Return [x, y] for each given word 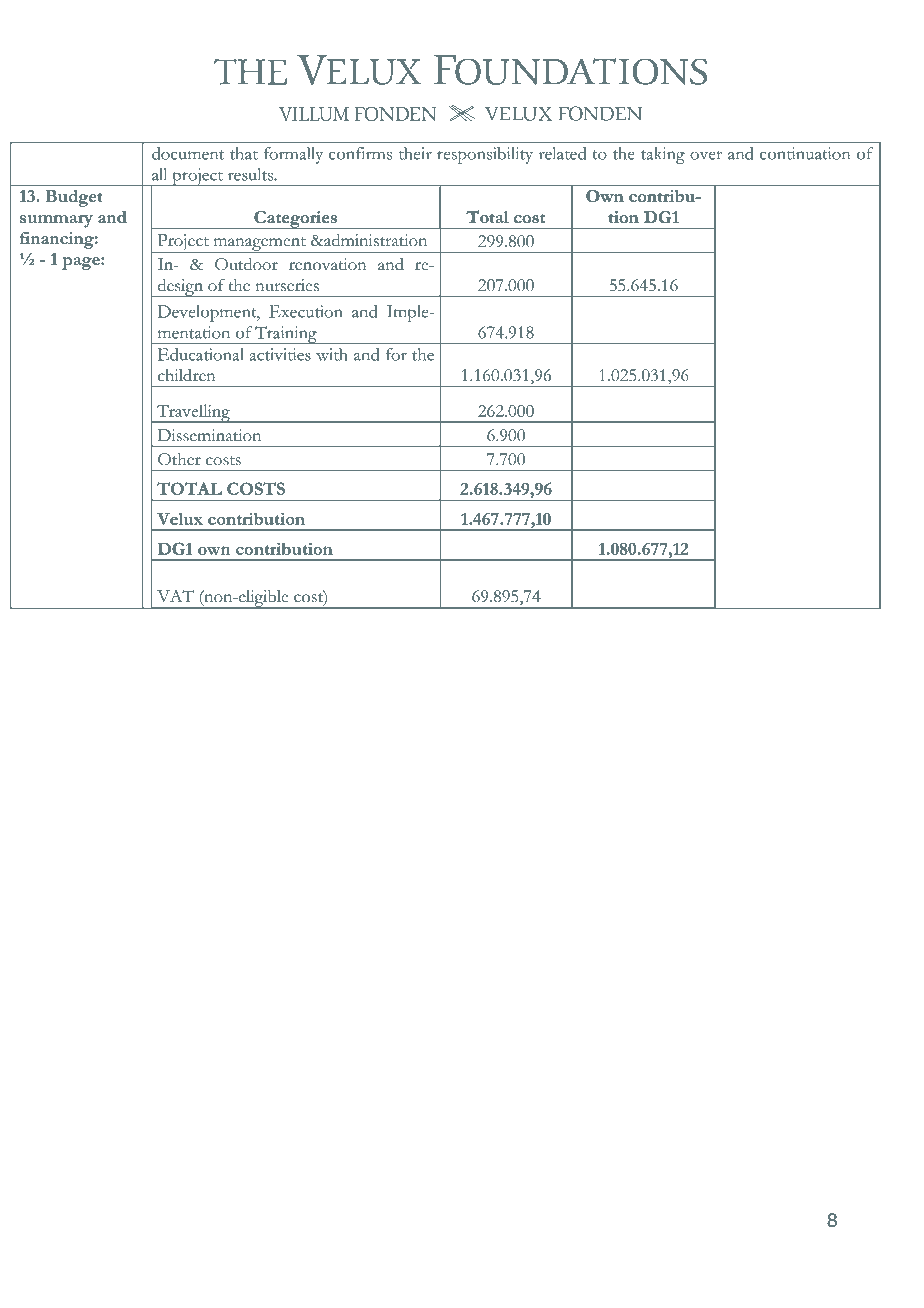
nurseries [287, 285]
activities [280, 354]
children [187, 375]
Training [286, 335]
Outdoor [246, 264]
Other [179, 459]
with [332, 354]
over [706, 155]
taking [663, 155]
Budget [74, 198]
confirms [360, 153]
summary [56, 221]
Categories [295, 220]
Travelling [193, 413]
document [188, 153]
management [259, 245]
